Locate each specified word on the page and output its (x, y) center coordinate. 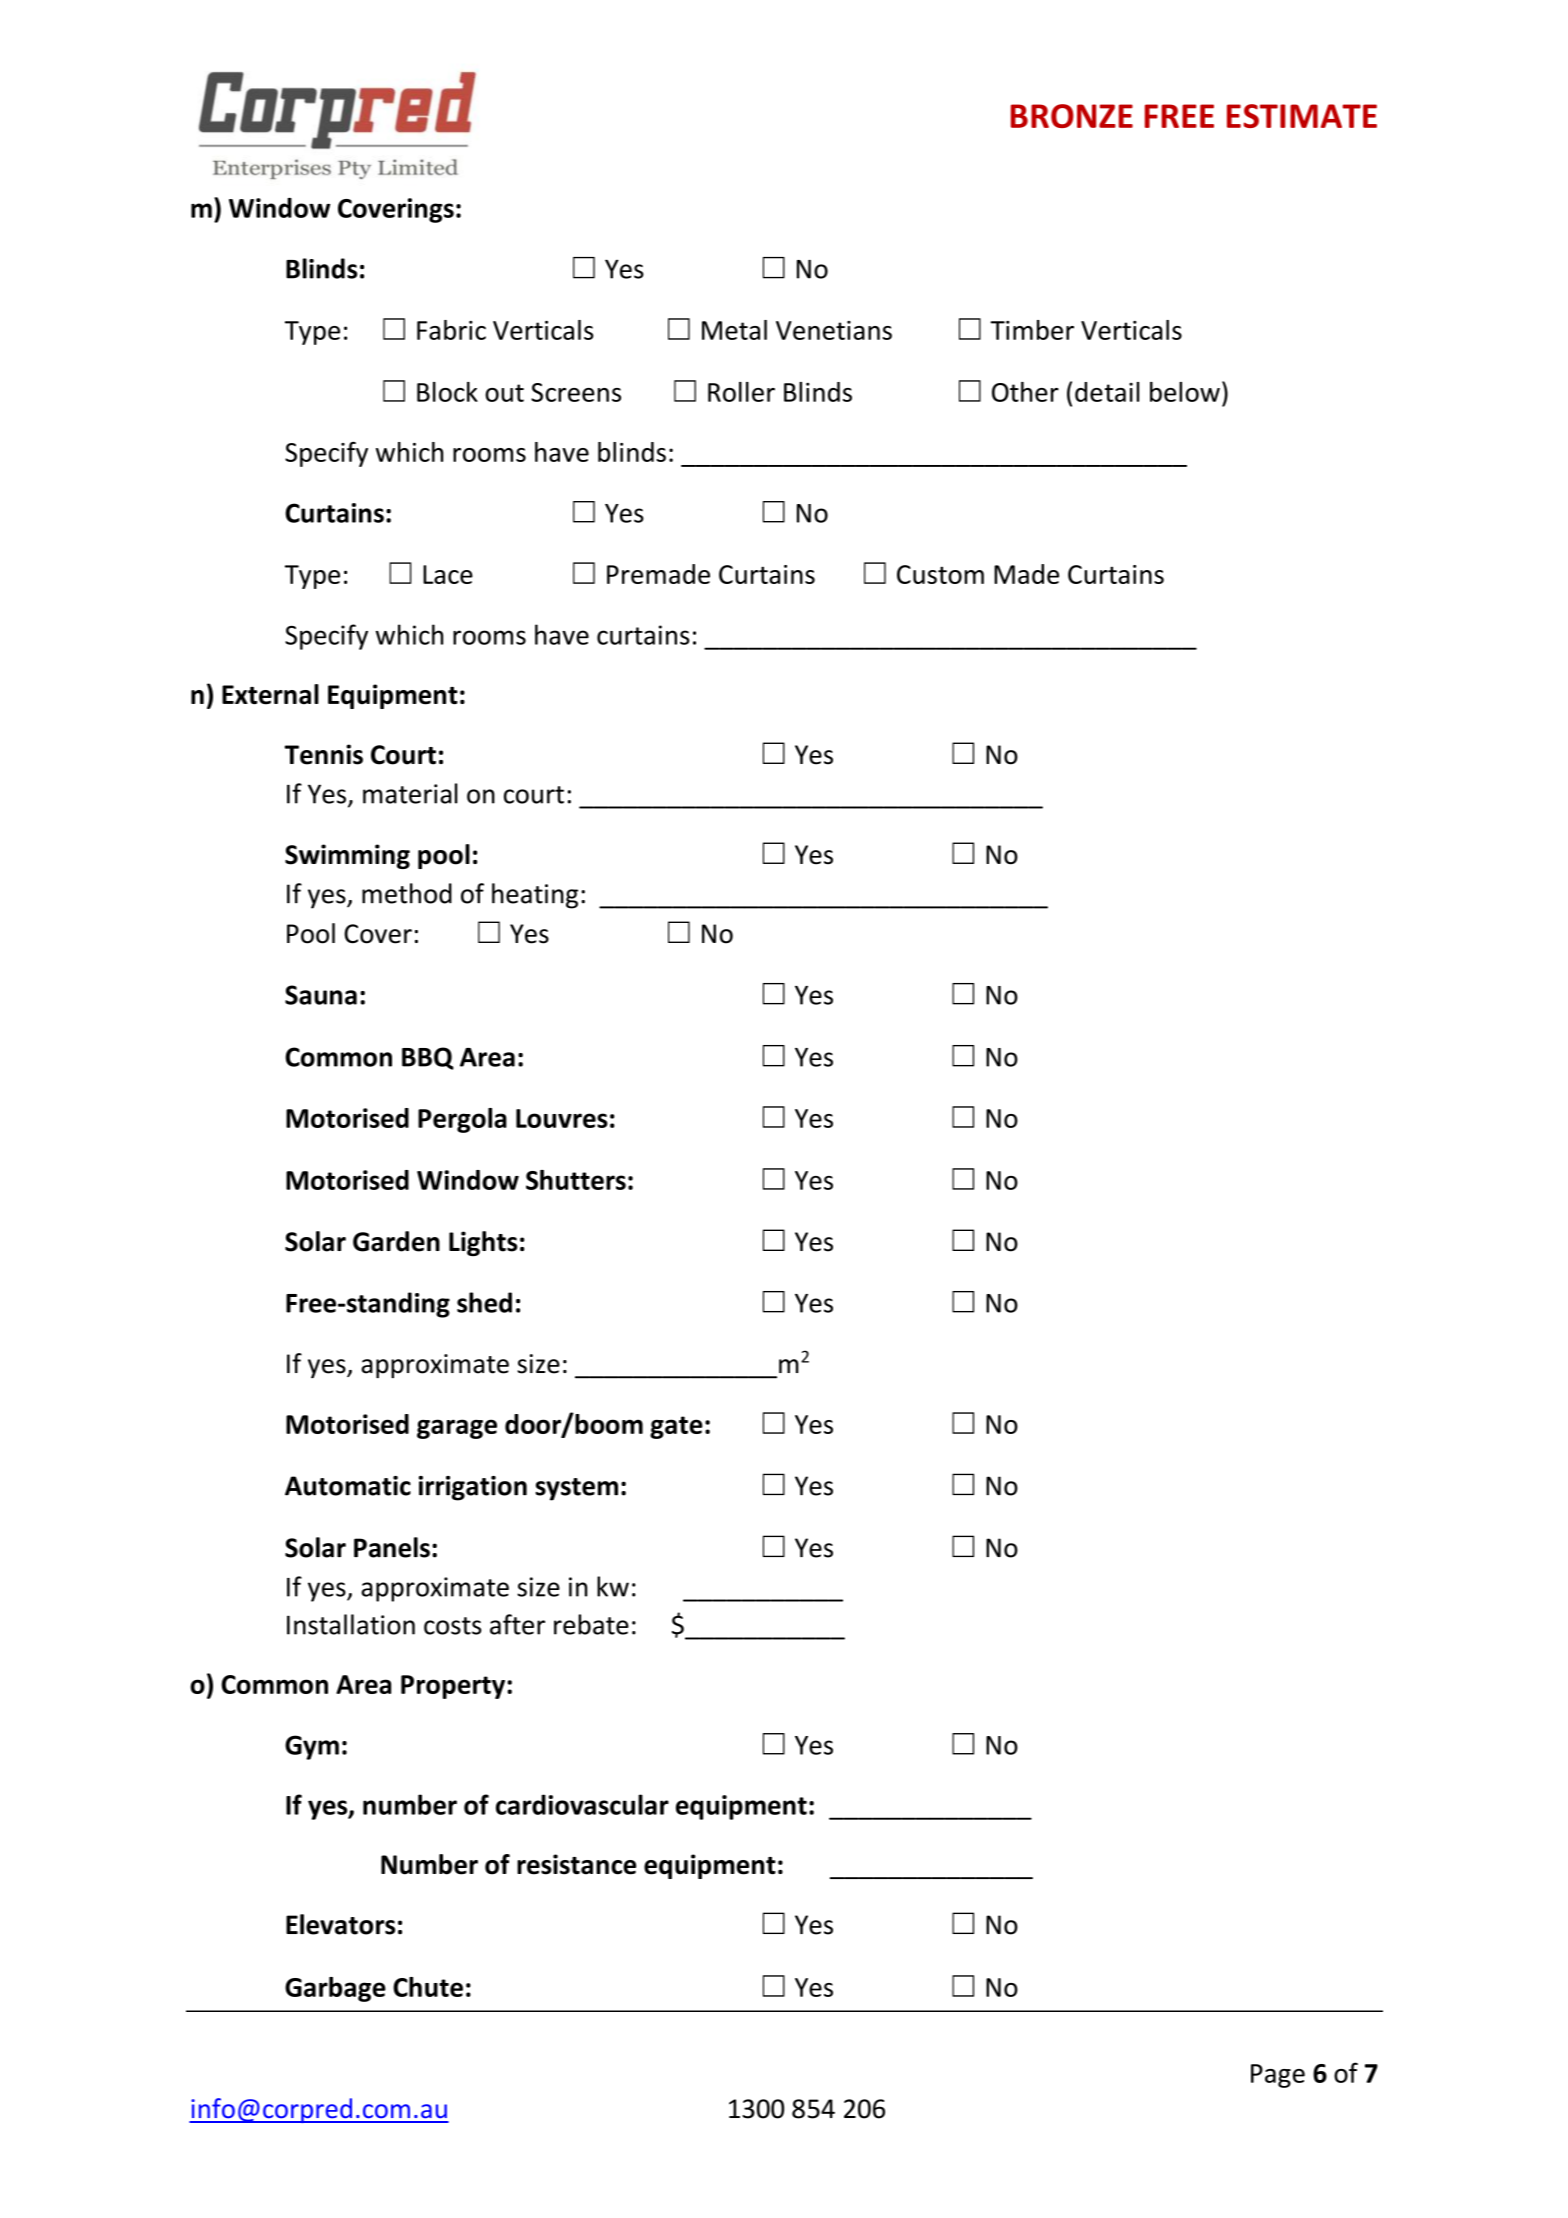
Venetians (834, 330)
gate (676, 1427)
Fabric (451, 330)
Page (1278, 2076)
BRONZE (1072, 116)
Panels (392, 1547)
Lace (448, 574)
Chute (428, 1987)
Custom (940, 574)
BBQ (428, 1058)
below (1185, 392)
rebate (591, 1624)
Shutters (576, 1180)
